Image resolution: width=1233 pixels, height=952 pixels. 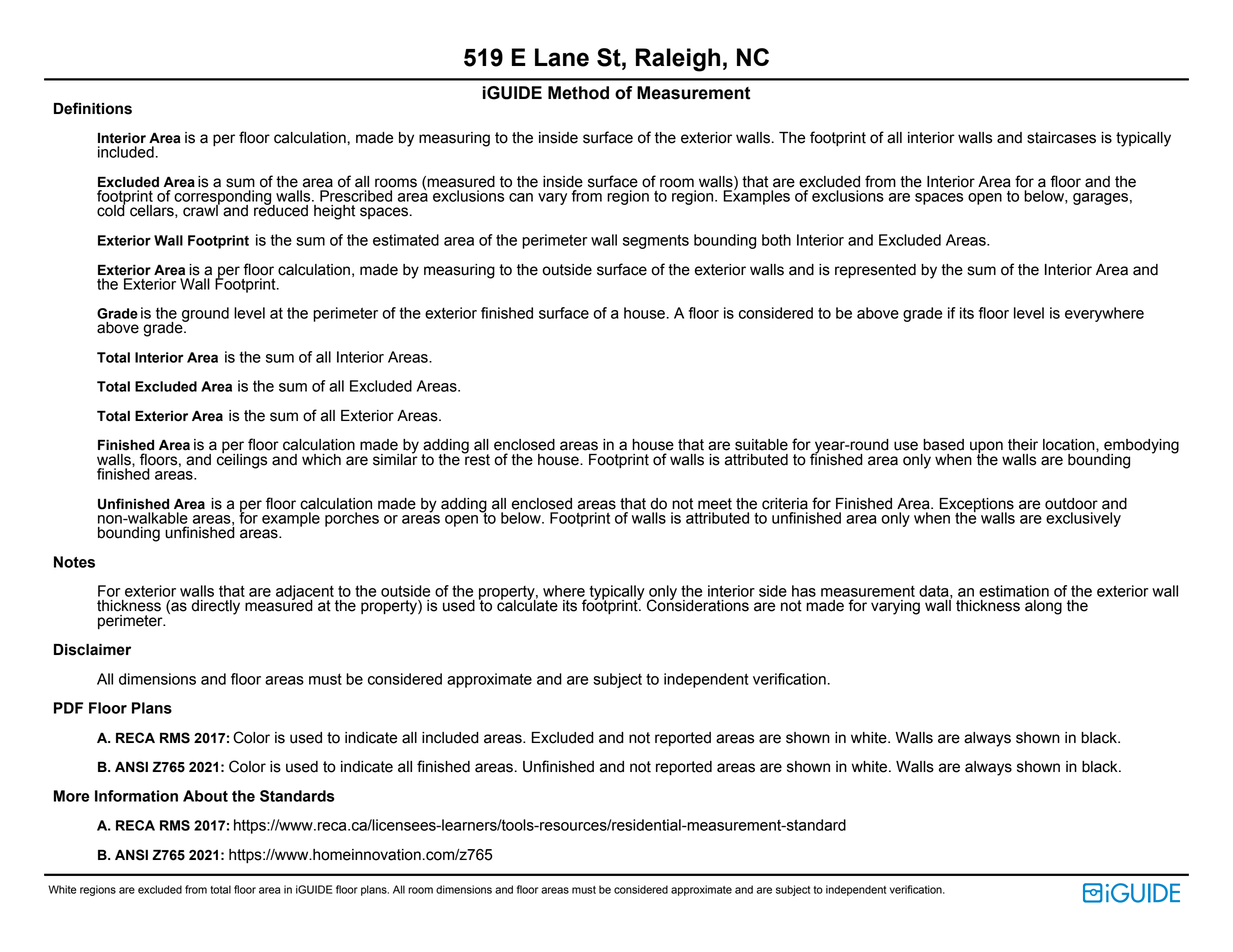 I want to click on rest, so click(x=476, y=459).
